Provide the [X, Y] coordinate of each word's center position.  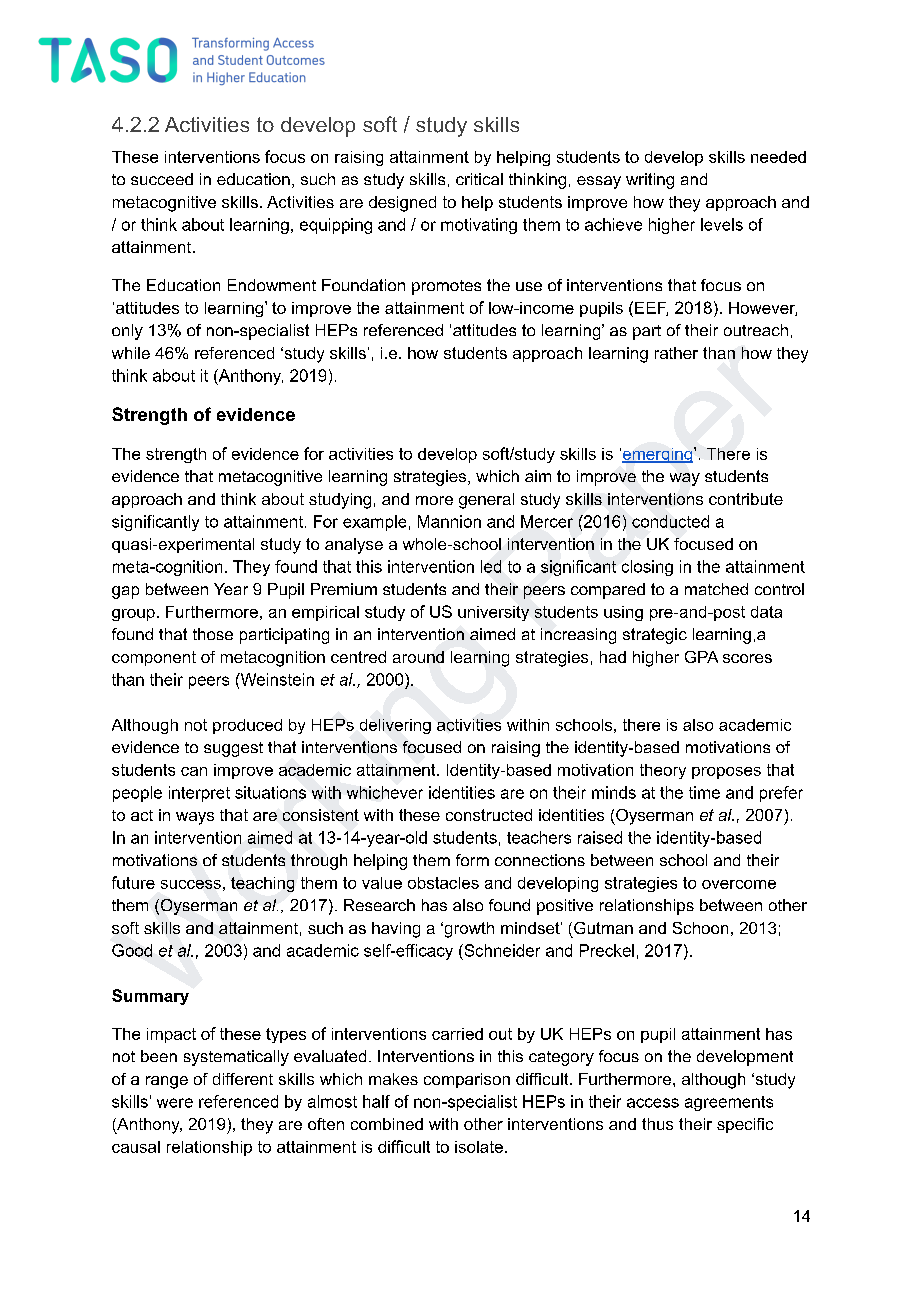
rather [676, 353]
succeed [162, 179]
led [491, 566]
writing [650, 181]
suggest [233, 749]
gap [125, 592]
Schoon [700, 928]
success [191, 884]
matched [716, 589]
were [175, 1103]
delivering [395, 726]
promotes [446, 287]
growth [468, 930]
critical [479, 179]
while [131, 353]
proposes [726, 773]
